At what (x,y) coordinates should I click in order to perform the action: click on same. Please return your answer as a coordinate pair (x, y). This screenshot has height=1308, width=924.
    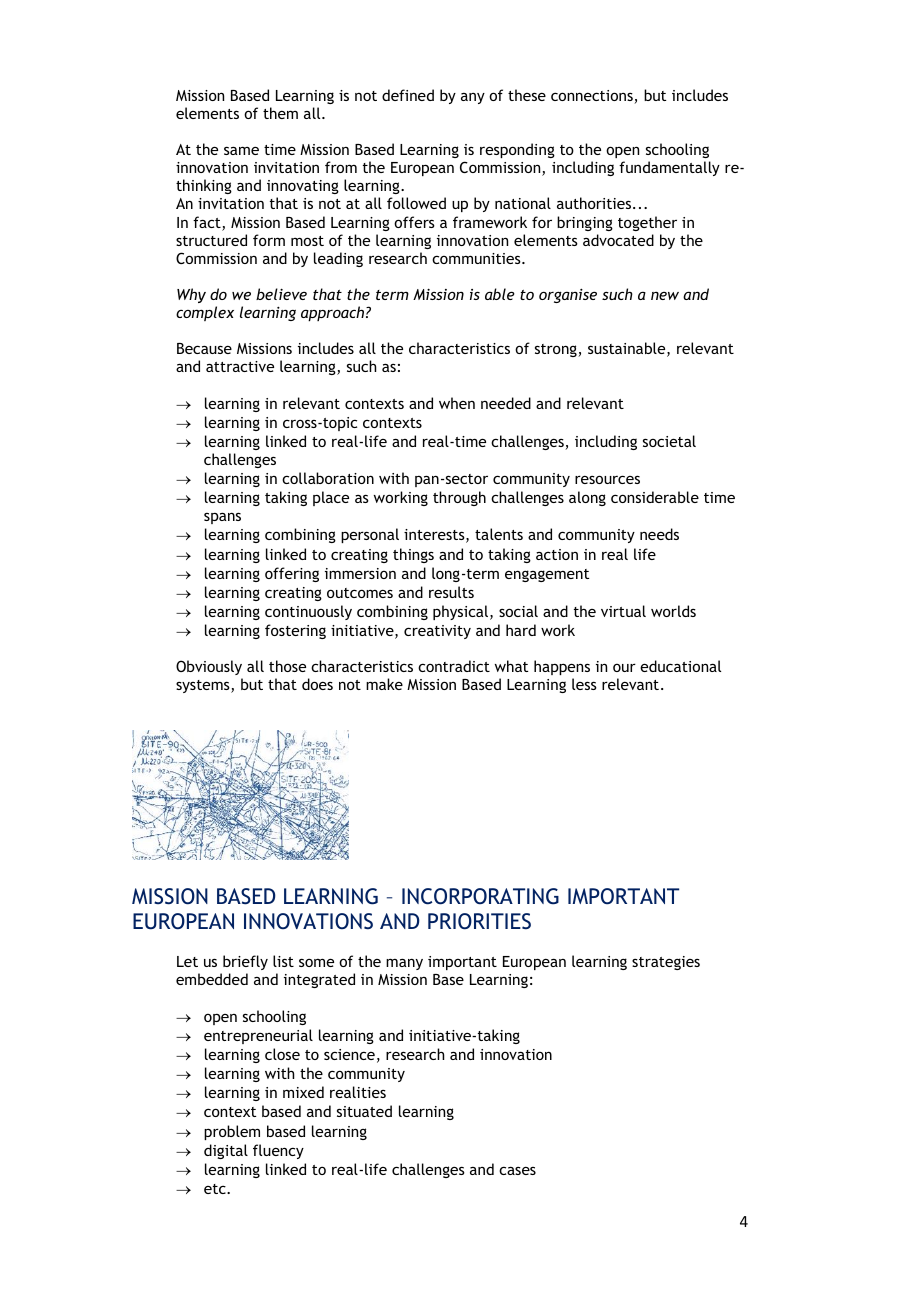
    Looking at the image, I should click on (241, 150).
